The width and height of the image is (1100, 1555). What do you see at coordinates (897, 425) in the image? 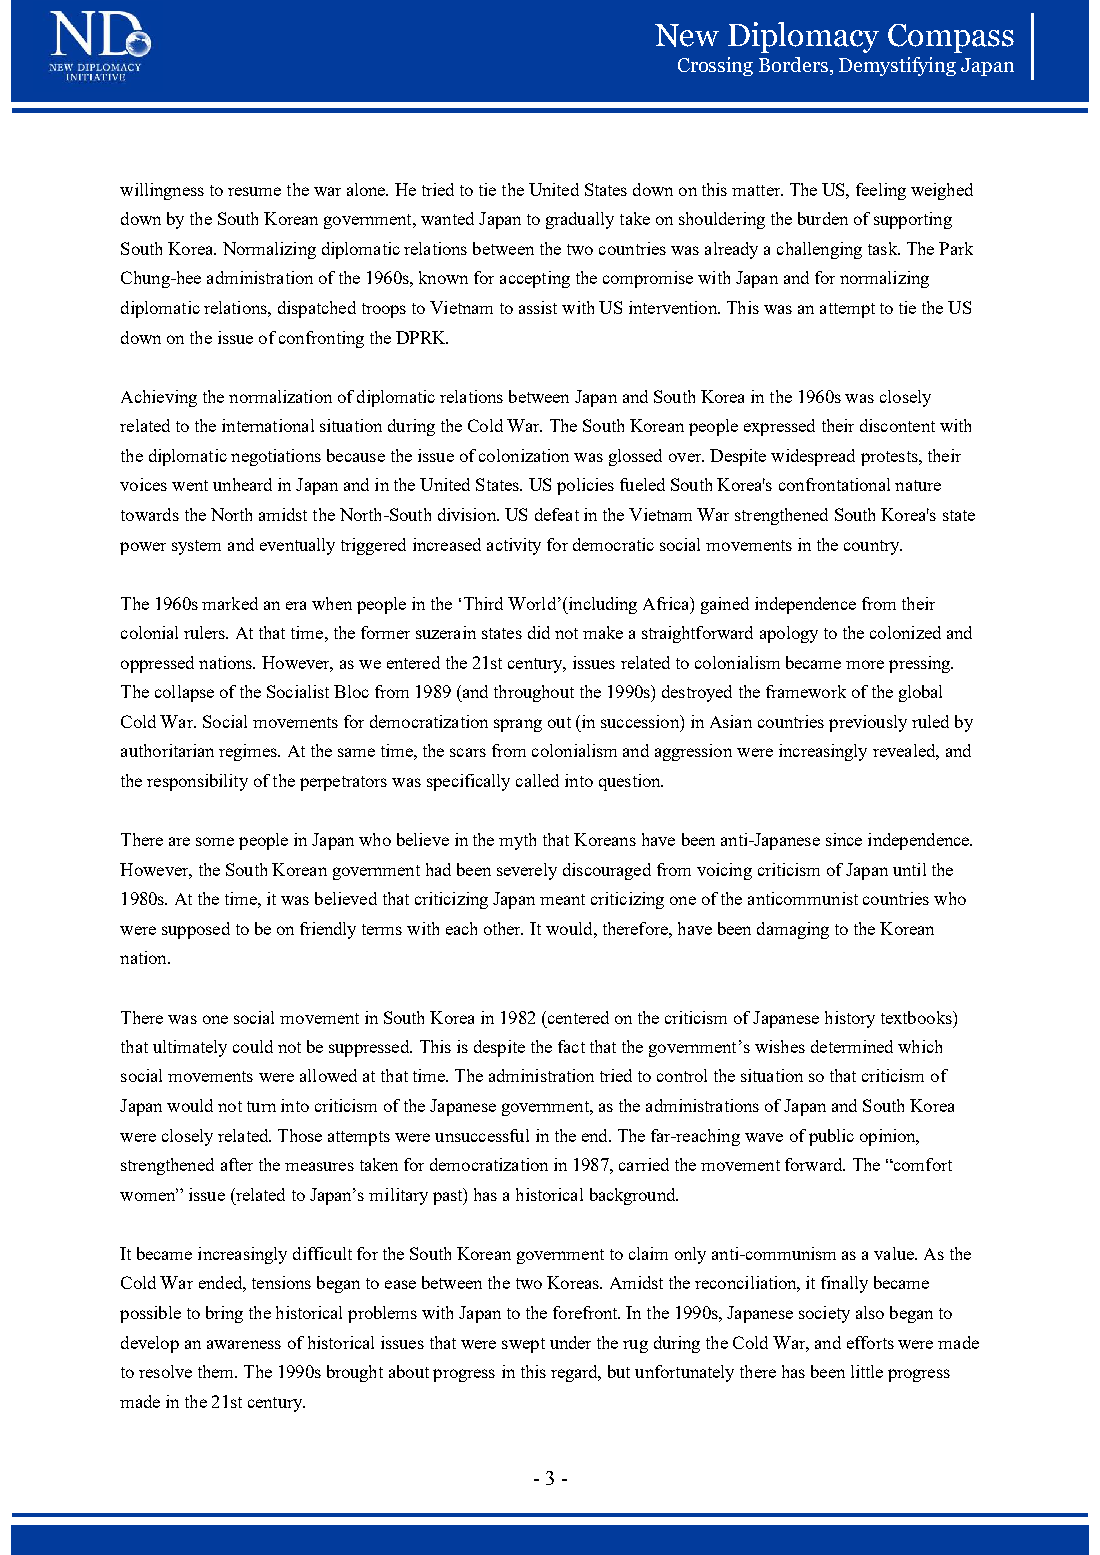
I see `discontent` at bounding box center [897, 425].
